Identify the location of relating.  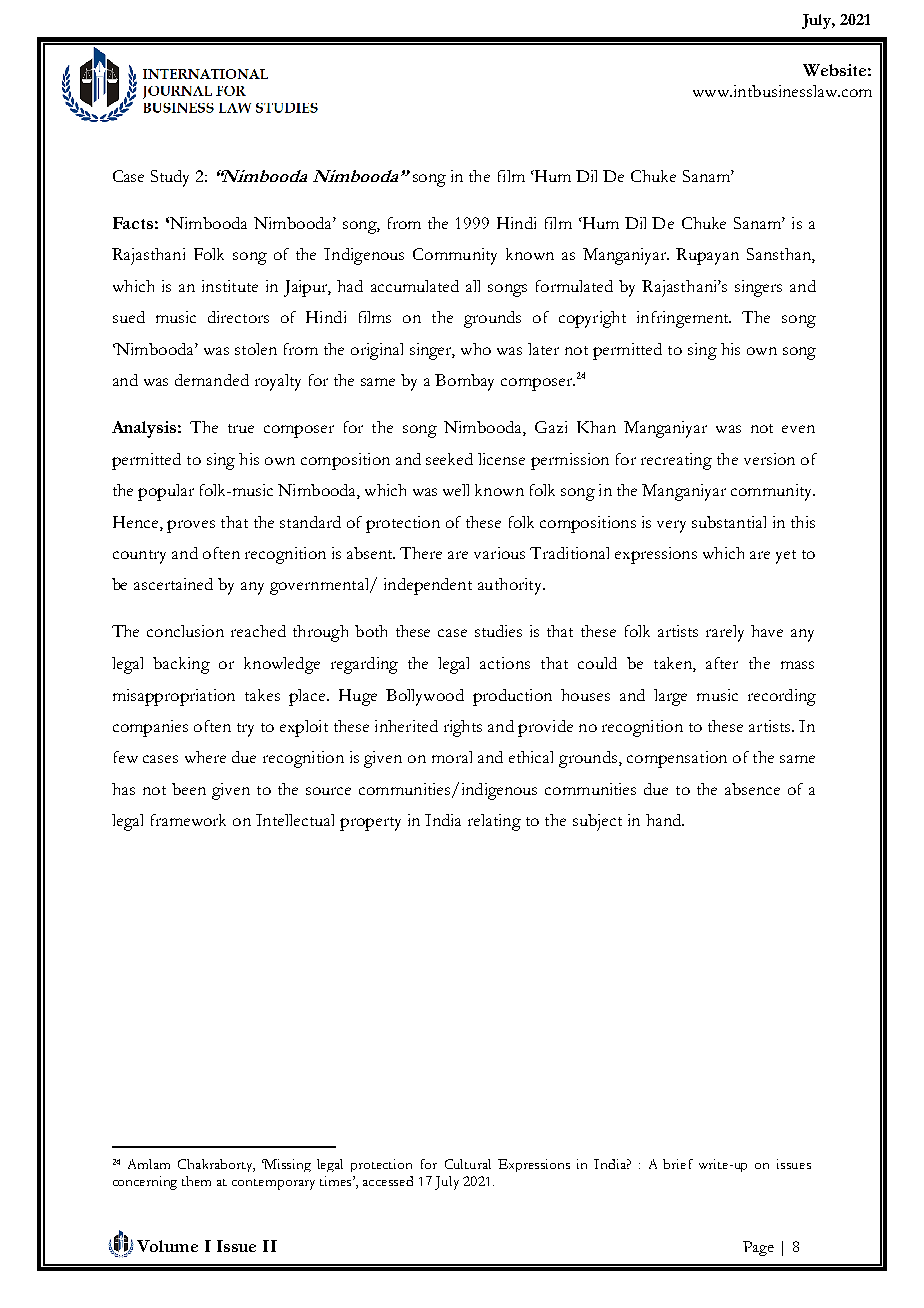
(494, 822).
